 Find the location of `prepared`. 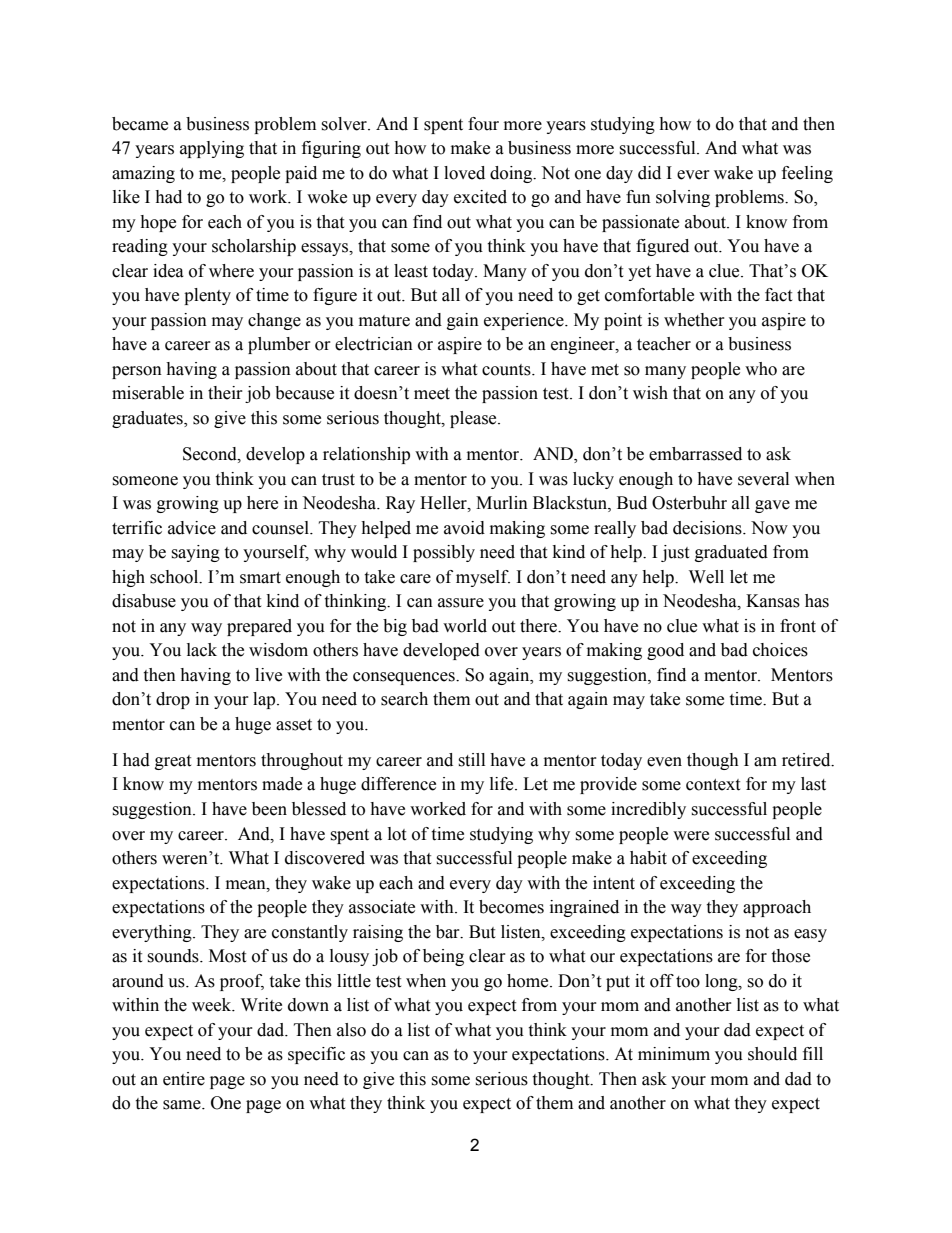

prepared is located at coordinates (259, 627).
